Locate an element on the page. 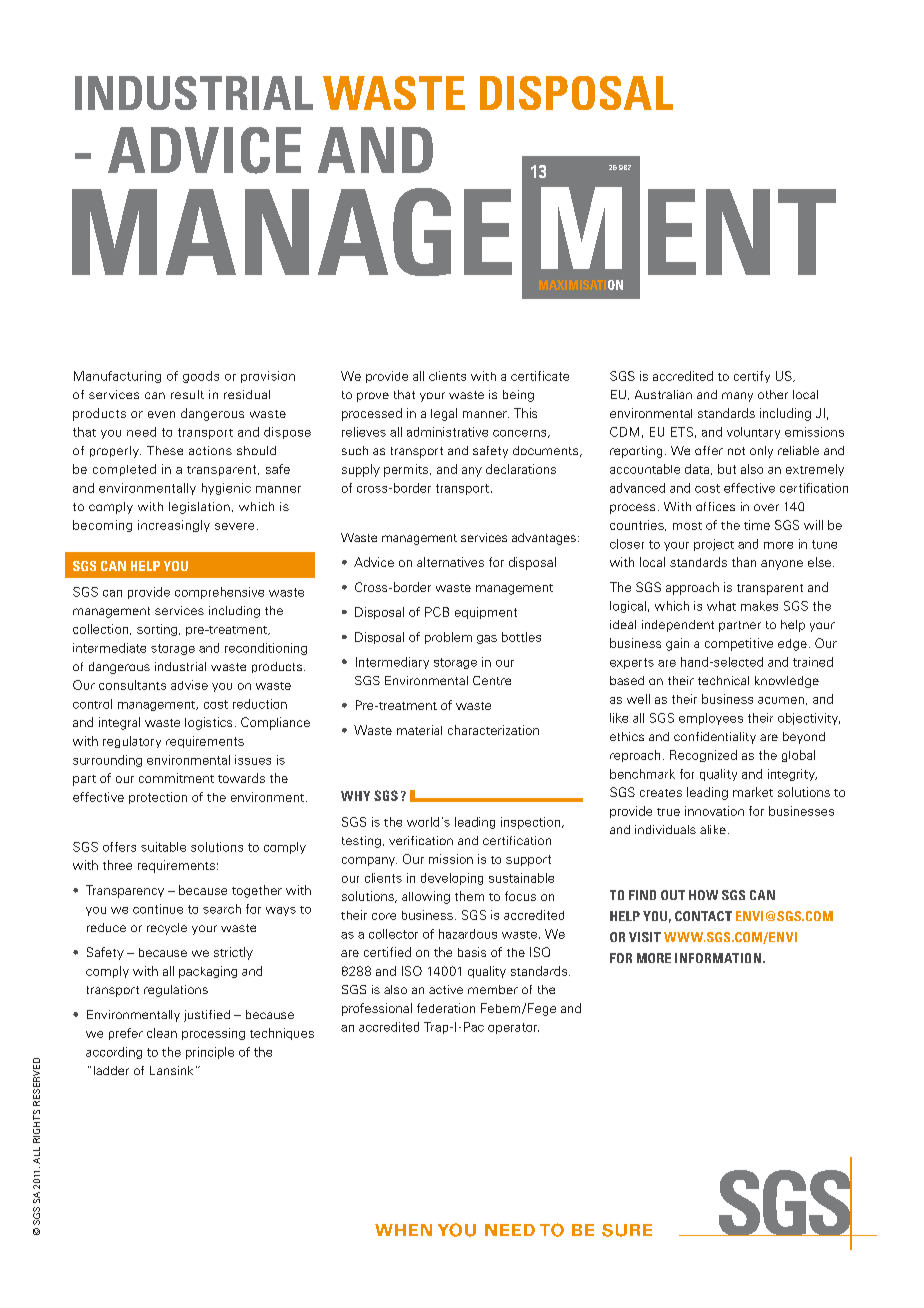 Image resolution: width=924 pixels, height=1308 pixels. legal is located at coordinates (444, 414).
